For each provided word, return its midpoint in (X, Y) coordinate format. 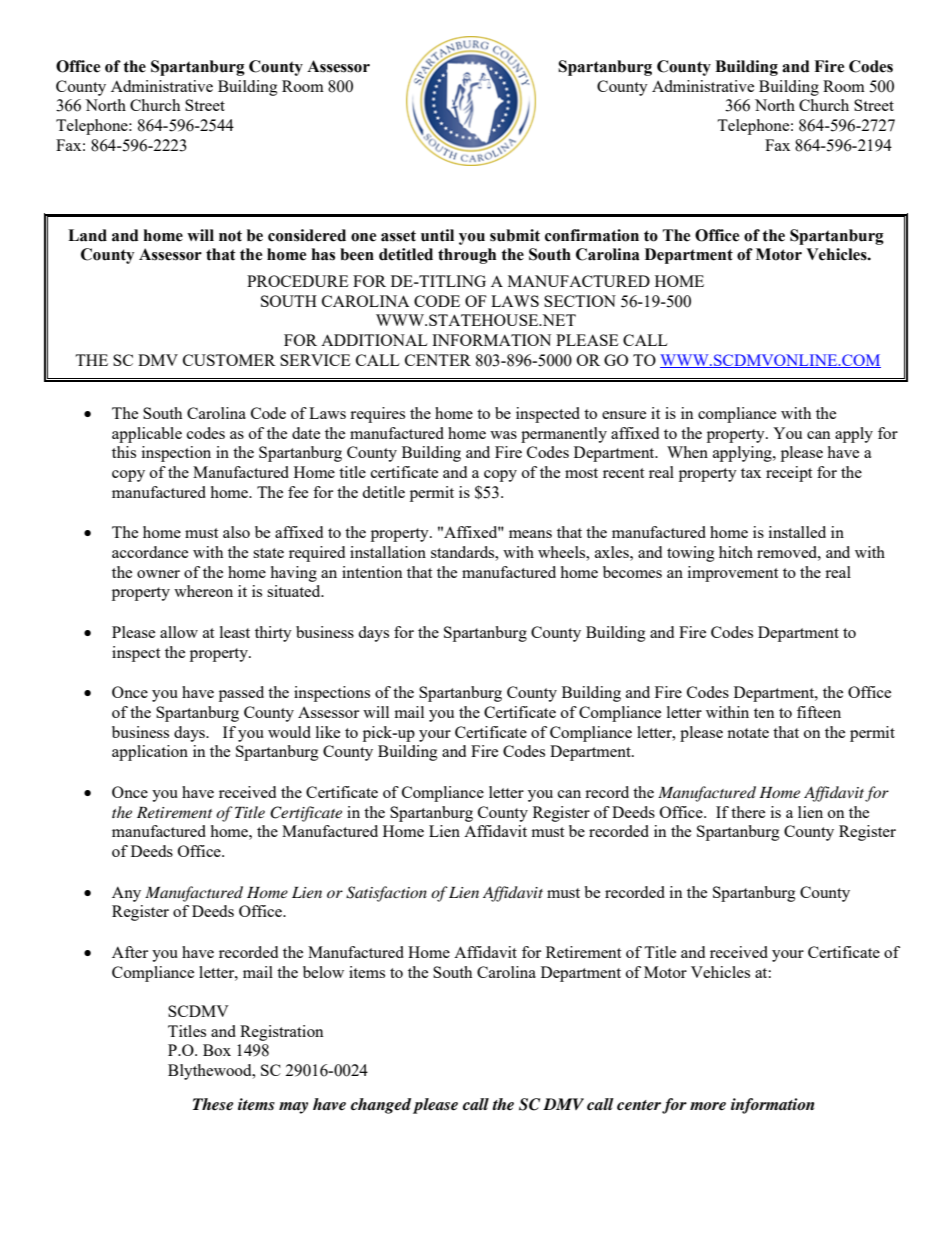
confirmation (592, 235)
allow (179, 632)
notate (748, 733)
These (213, 1104)
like (328, 732)
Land (87, 235)
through (467, 256)
